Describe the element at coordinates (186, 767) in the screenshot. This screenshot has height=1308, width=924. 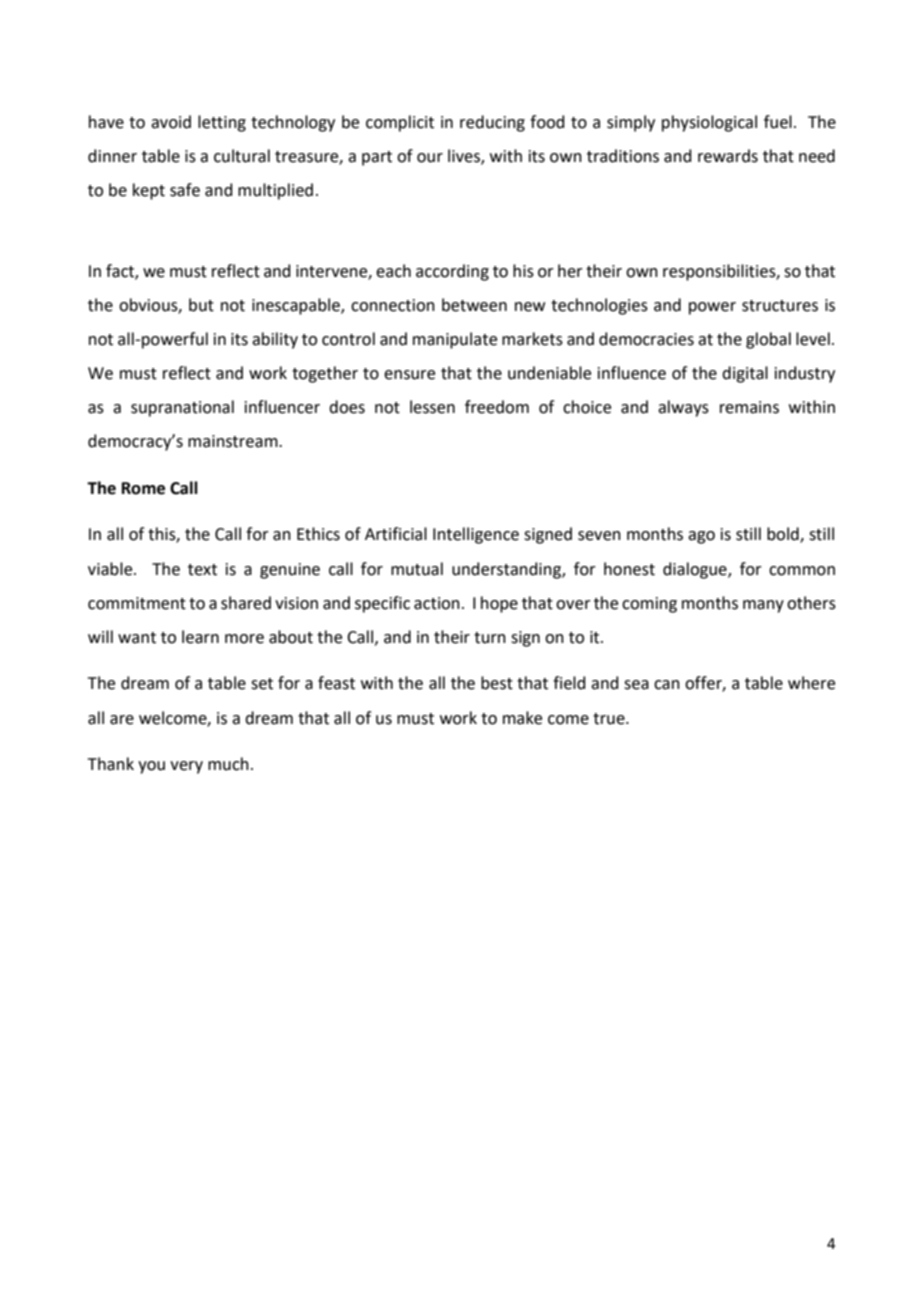
I see `very` at that location.
